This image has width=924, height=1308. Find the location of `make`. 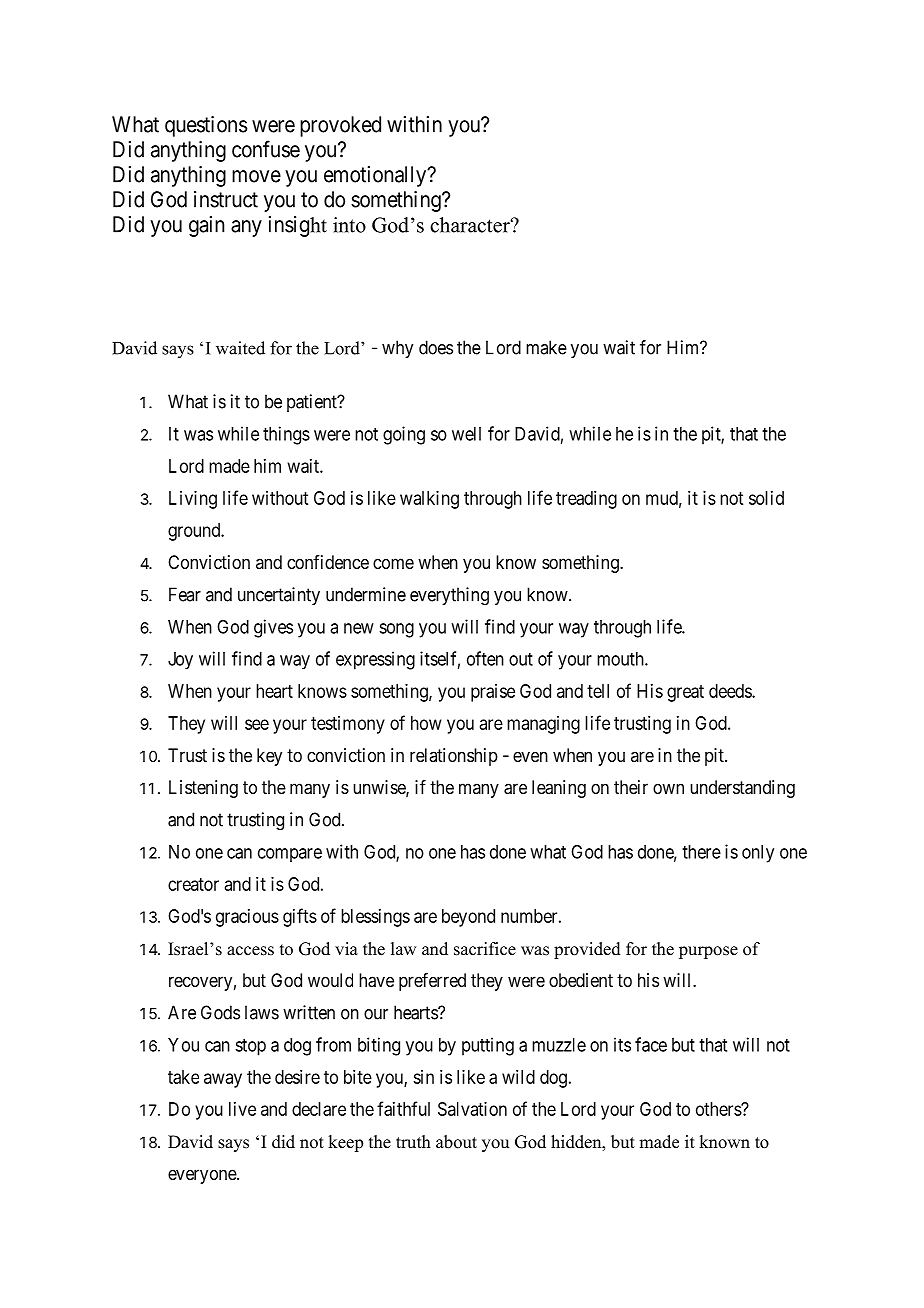

make is located at coordinates (546, 347).
